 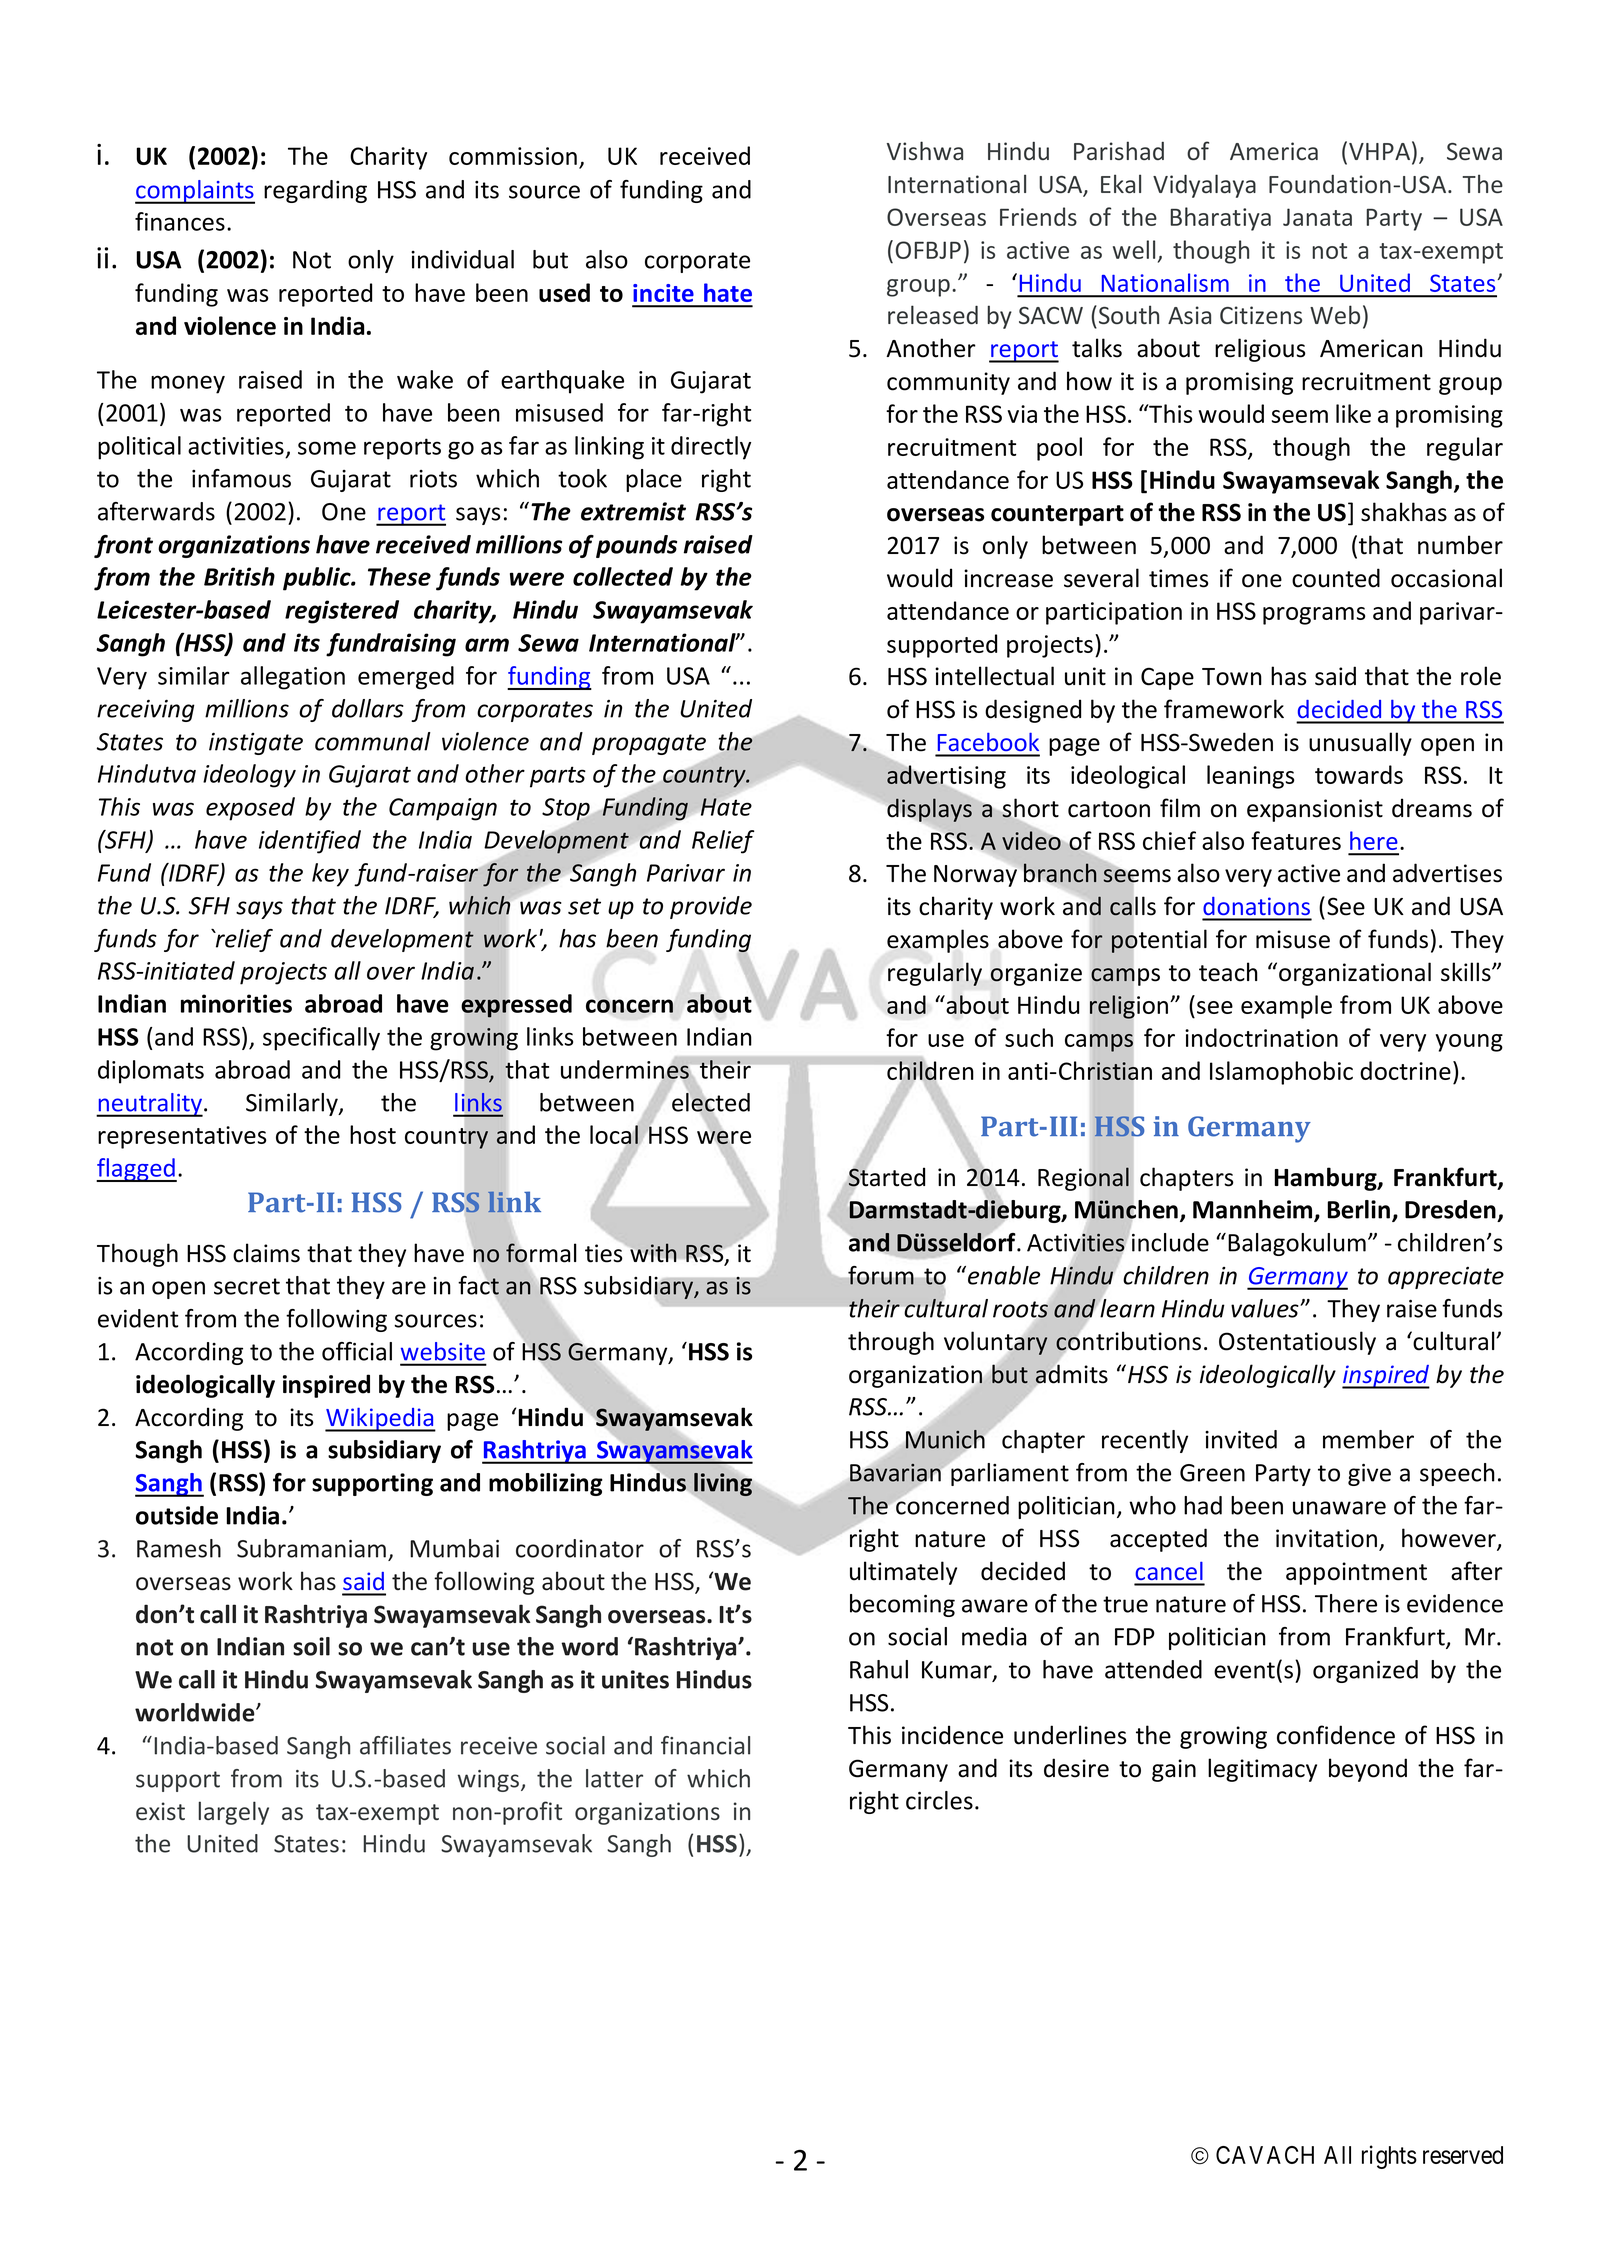 I want to click on released, so click(x=933, y=314).
